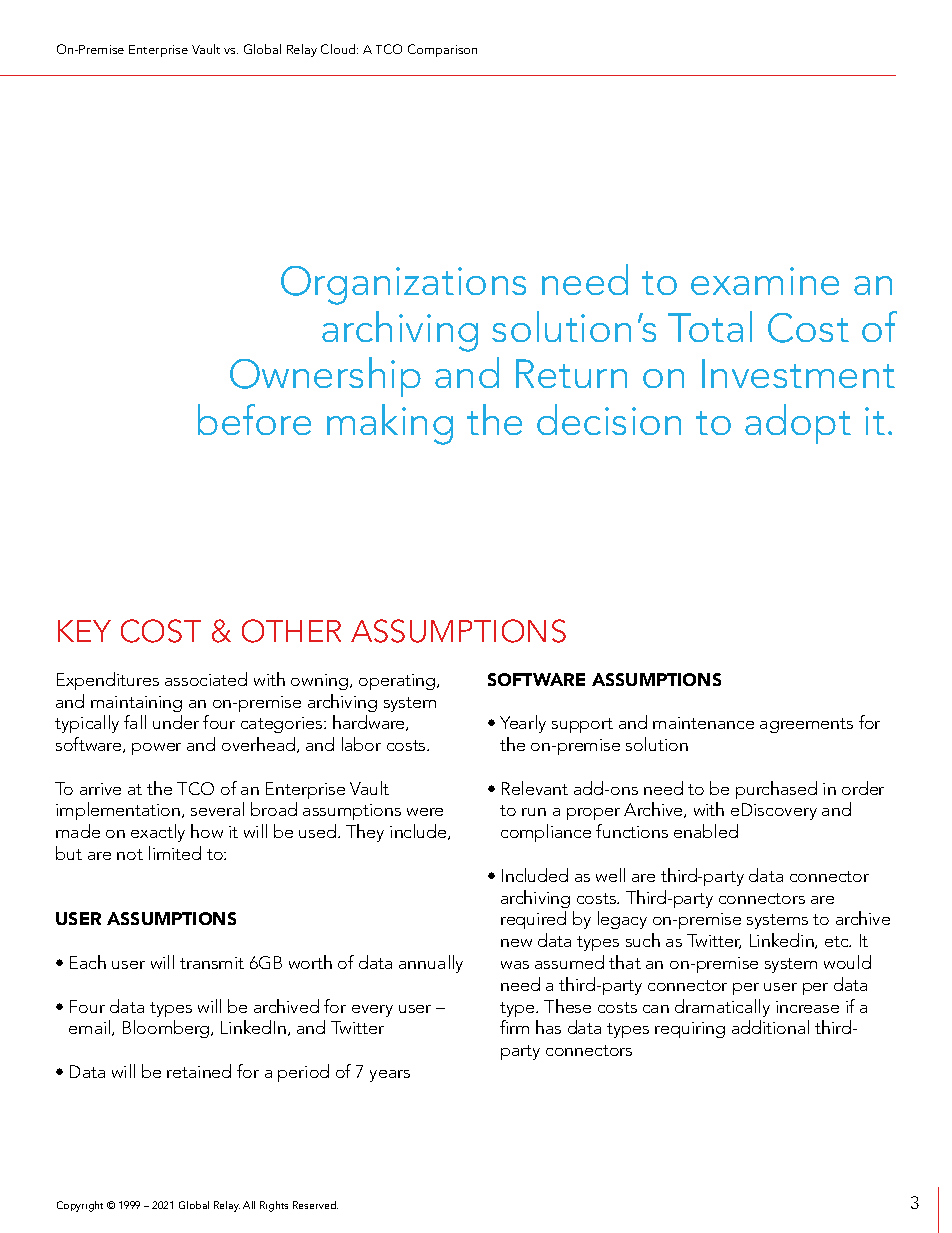  I want to click on Cloud, so click(339, 49).
